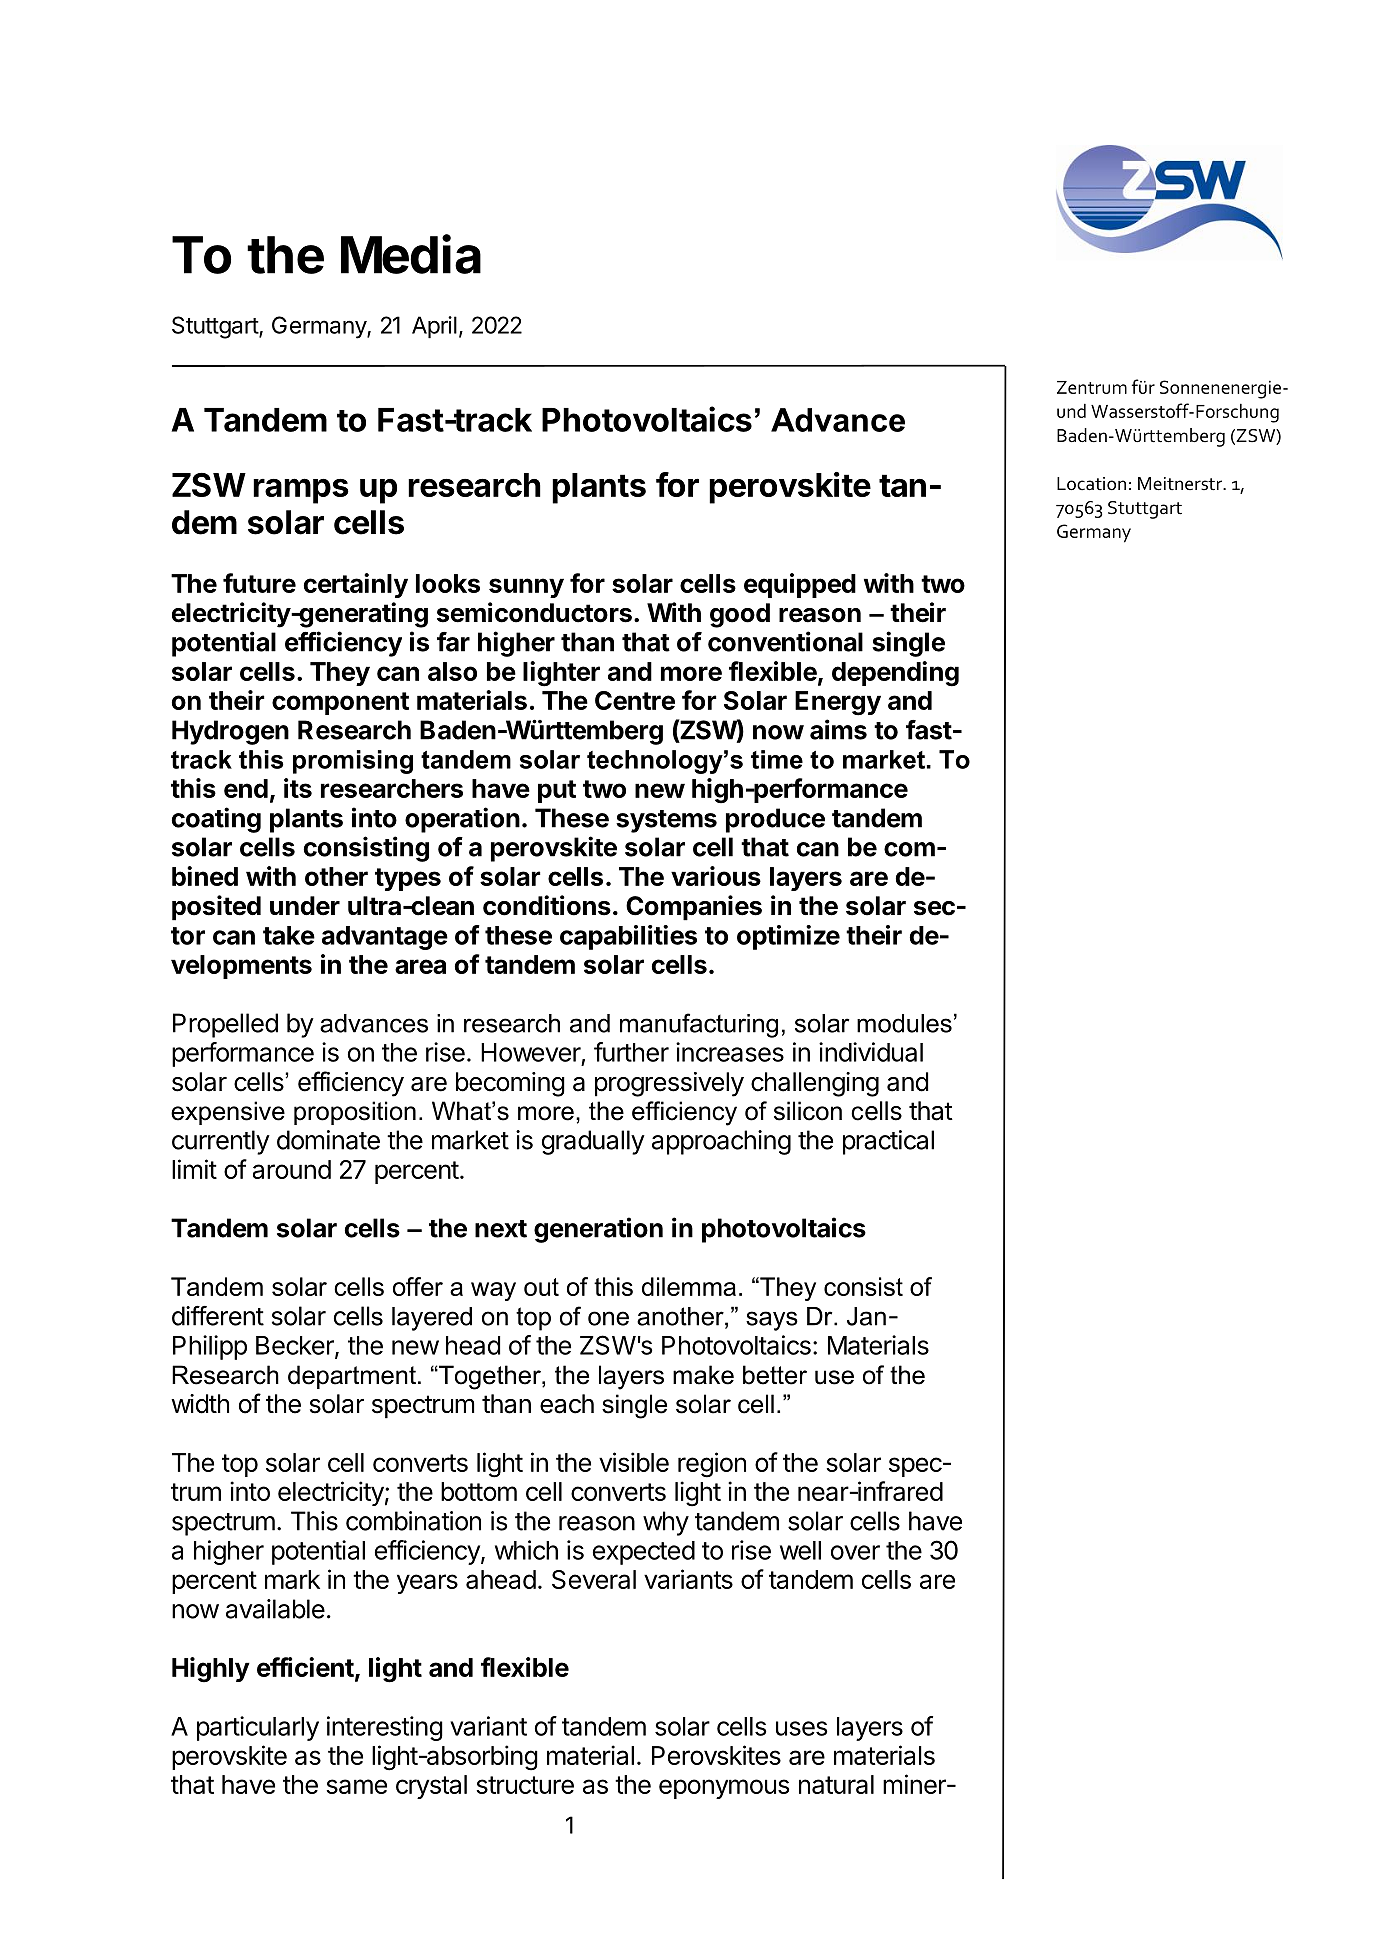 The width and height of the screenshot is (1379, 1950). I want to click on practical, so click(888, 1142).
